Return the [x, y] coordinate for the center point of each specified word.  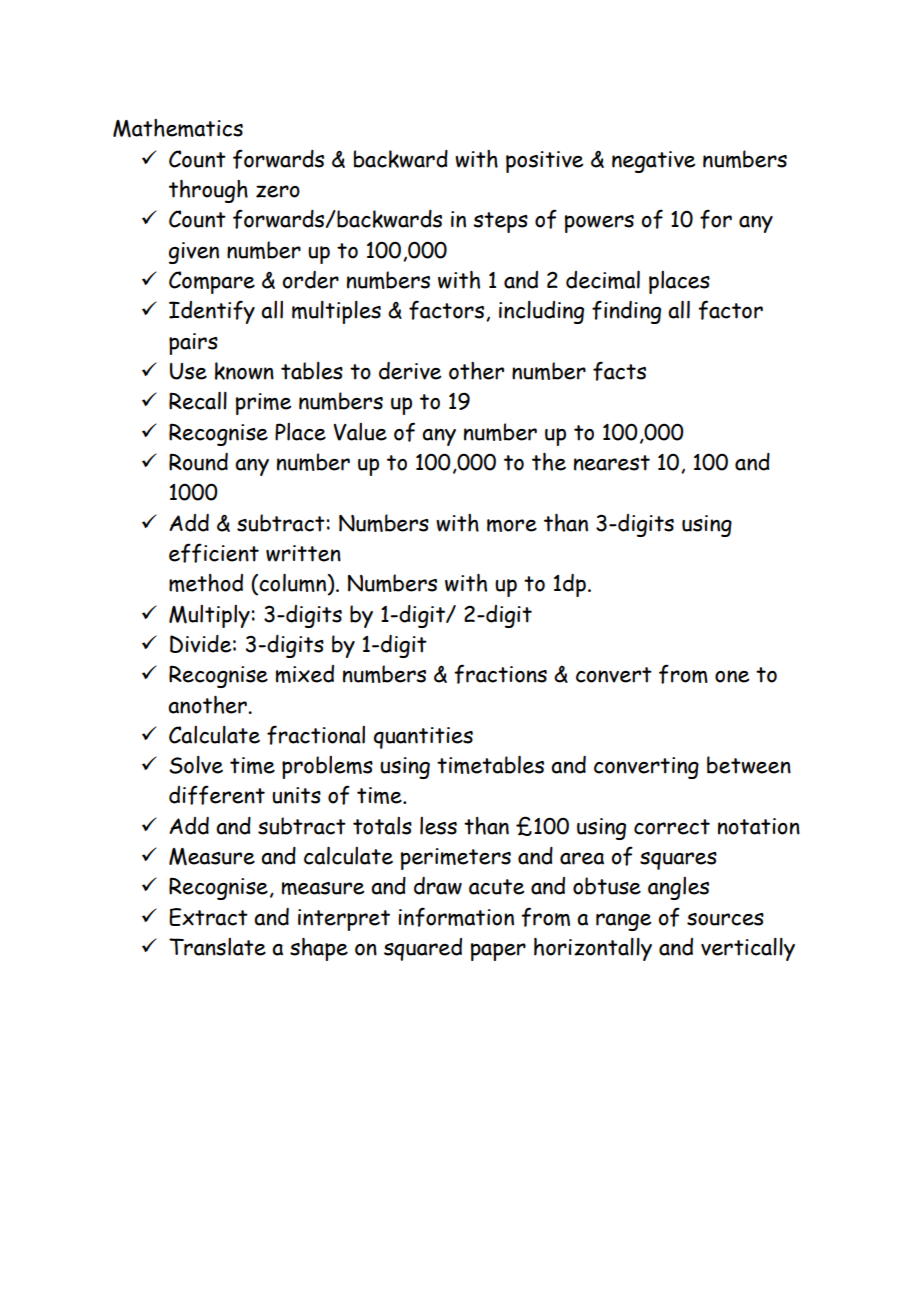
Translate [217, 947]
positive [544, 162]
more [512, 525]
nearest [612, 463]
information [456, 917]
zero [278, 191]
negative [653, 162]
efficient [214, 553]
